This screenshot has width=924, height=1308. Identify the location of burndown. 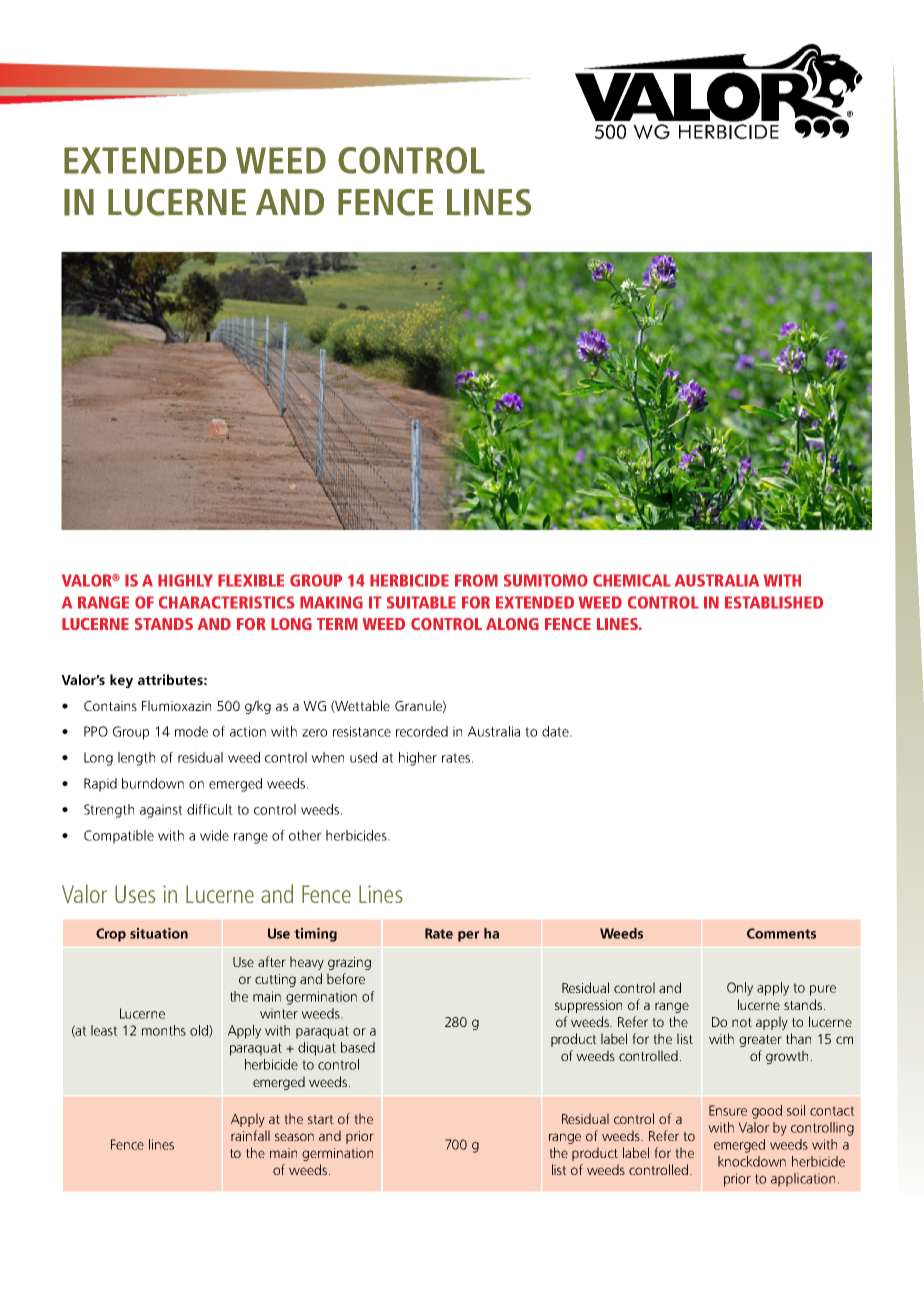
(153, 783).
